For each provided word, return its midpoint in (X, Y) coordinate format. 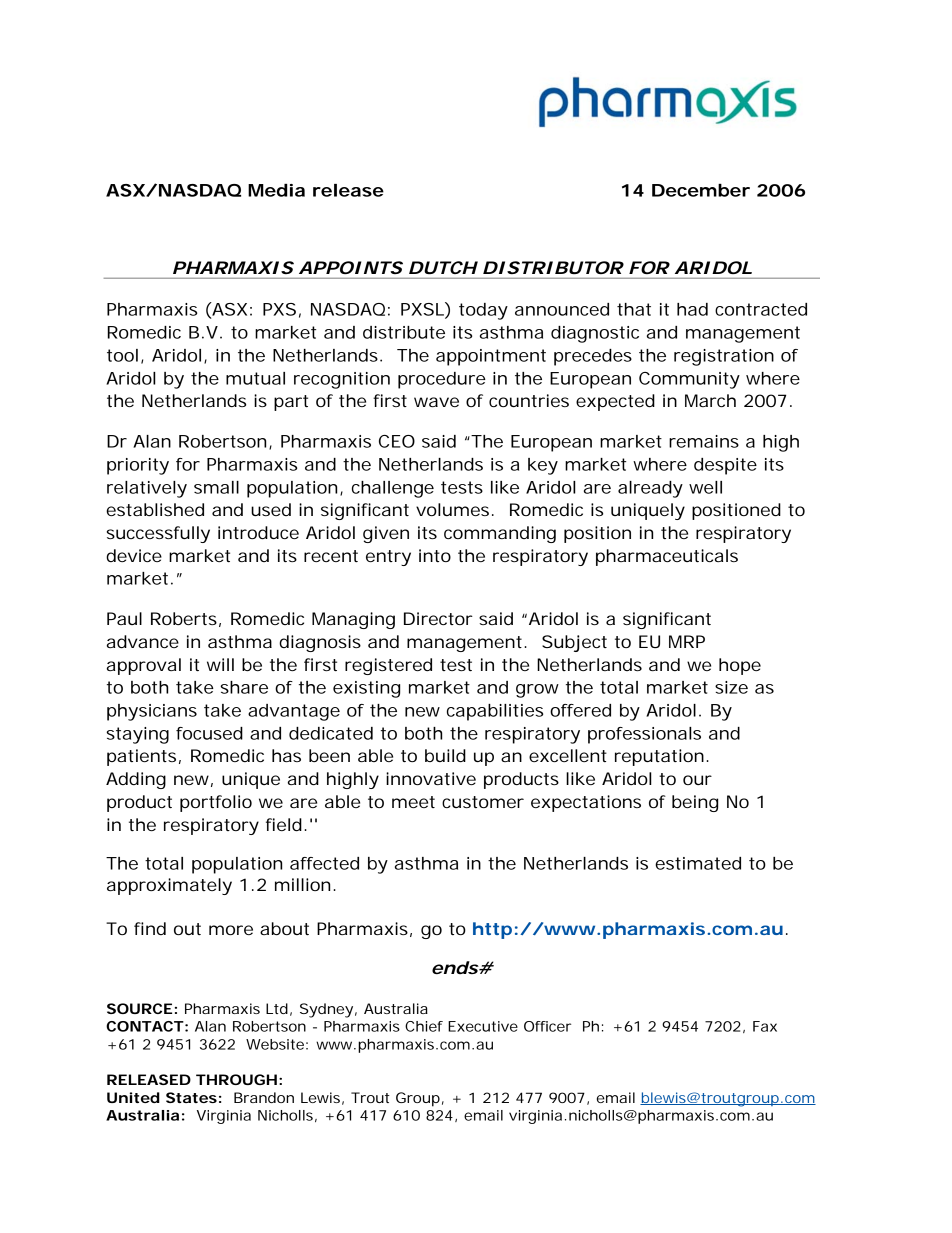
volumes (454, 509)
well (705, 487)
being (695, 803)
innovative (431, 778)
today (483, 311)
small (216, 487)
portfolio (216, 803)
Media (276, 190)
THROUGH (236, 1079)
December (701, 190)
